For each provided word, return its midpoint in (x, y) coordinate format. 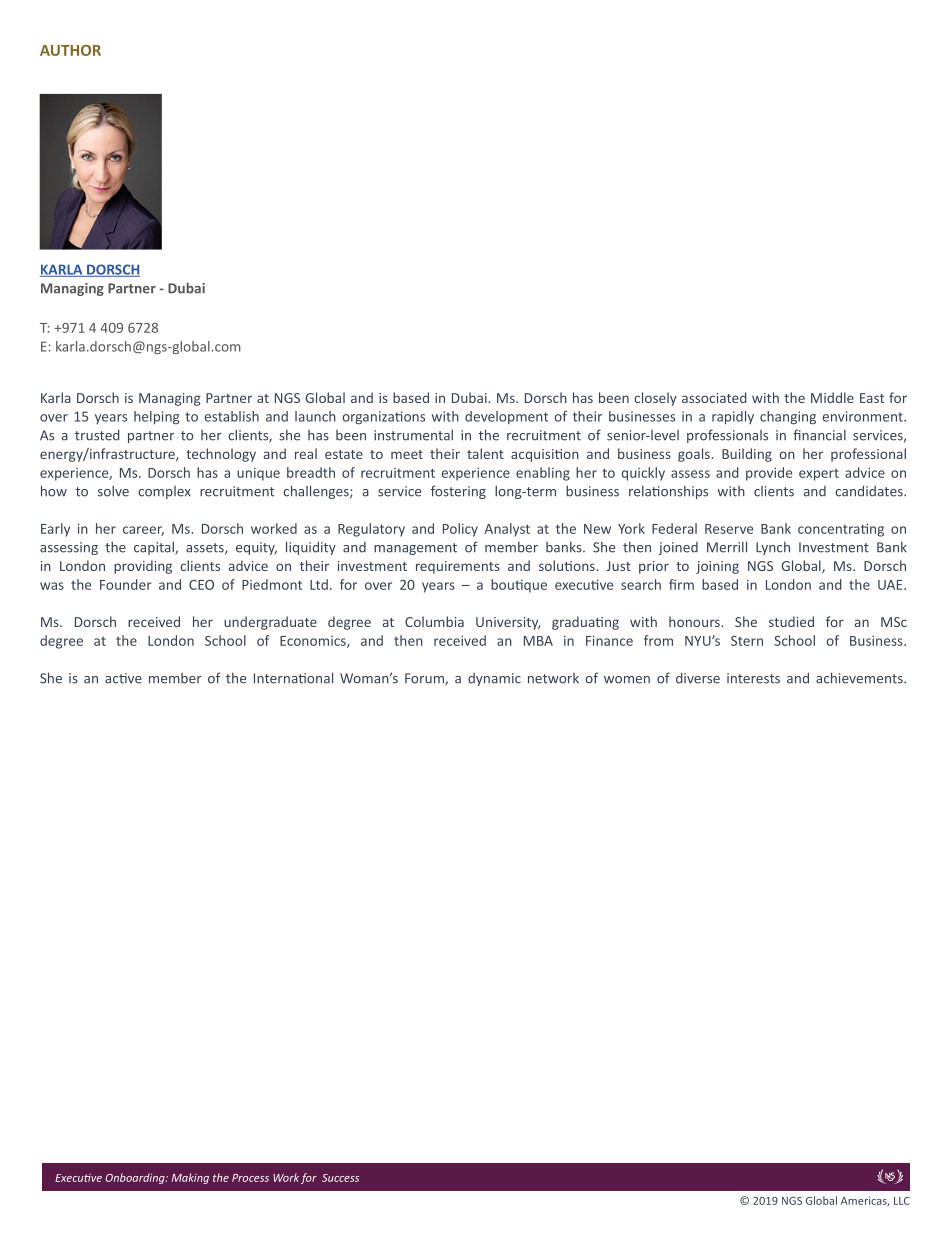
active (123, 678)
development (506, 417)
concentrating (841, 530)
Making (190, 1178)
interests (753, 678)
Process (250, 1178)
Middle (832, 397)
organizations (384, 417)
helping (156, 417)
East (872, 398)
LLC (902, 1201)
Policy (460, 530)
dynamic (494, 679)
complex (164, 492)
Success (340, 1178)
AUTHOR (70, 50)
